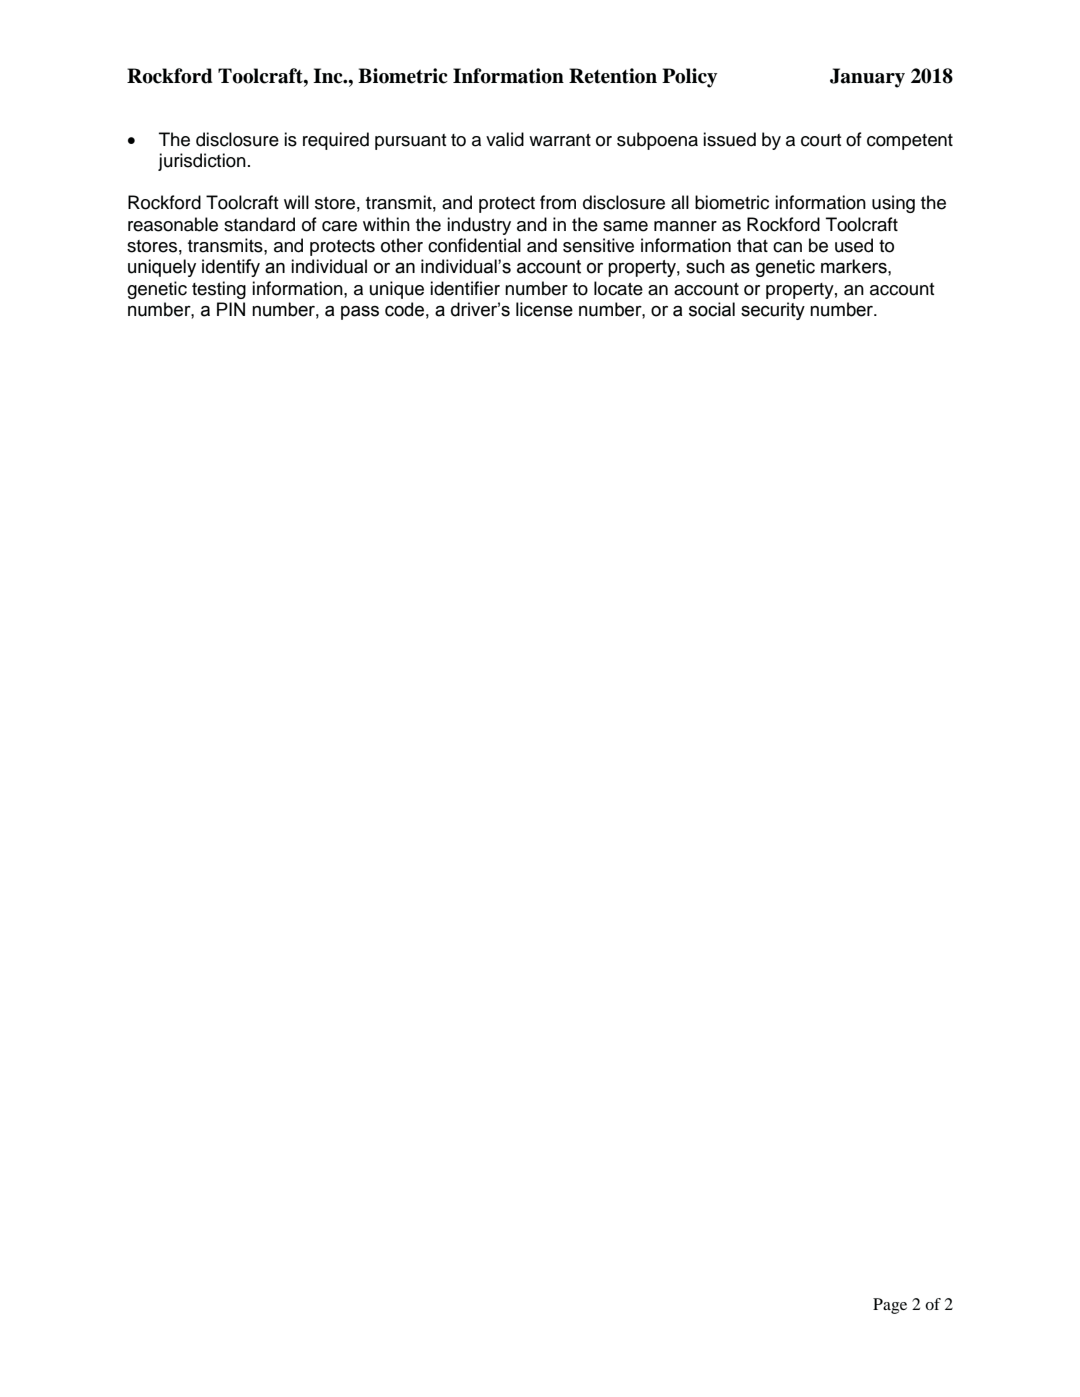 The height and width of the screenshot is (1397, 1080). I want to click on identifier, so click(465, 288).
